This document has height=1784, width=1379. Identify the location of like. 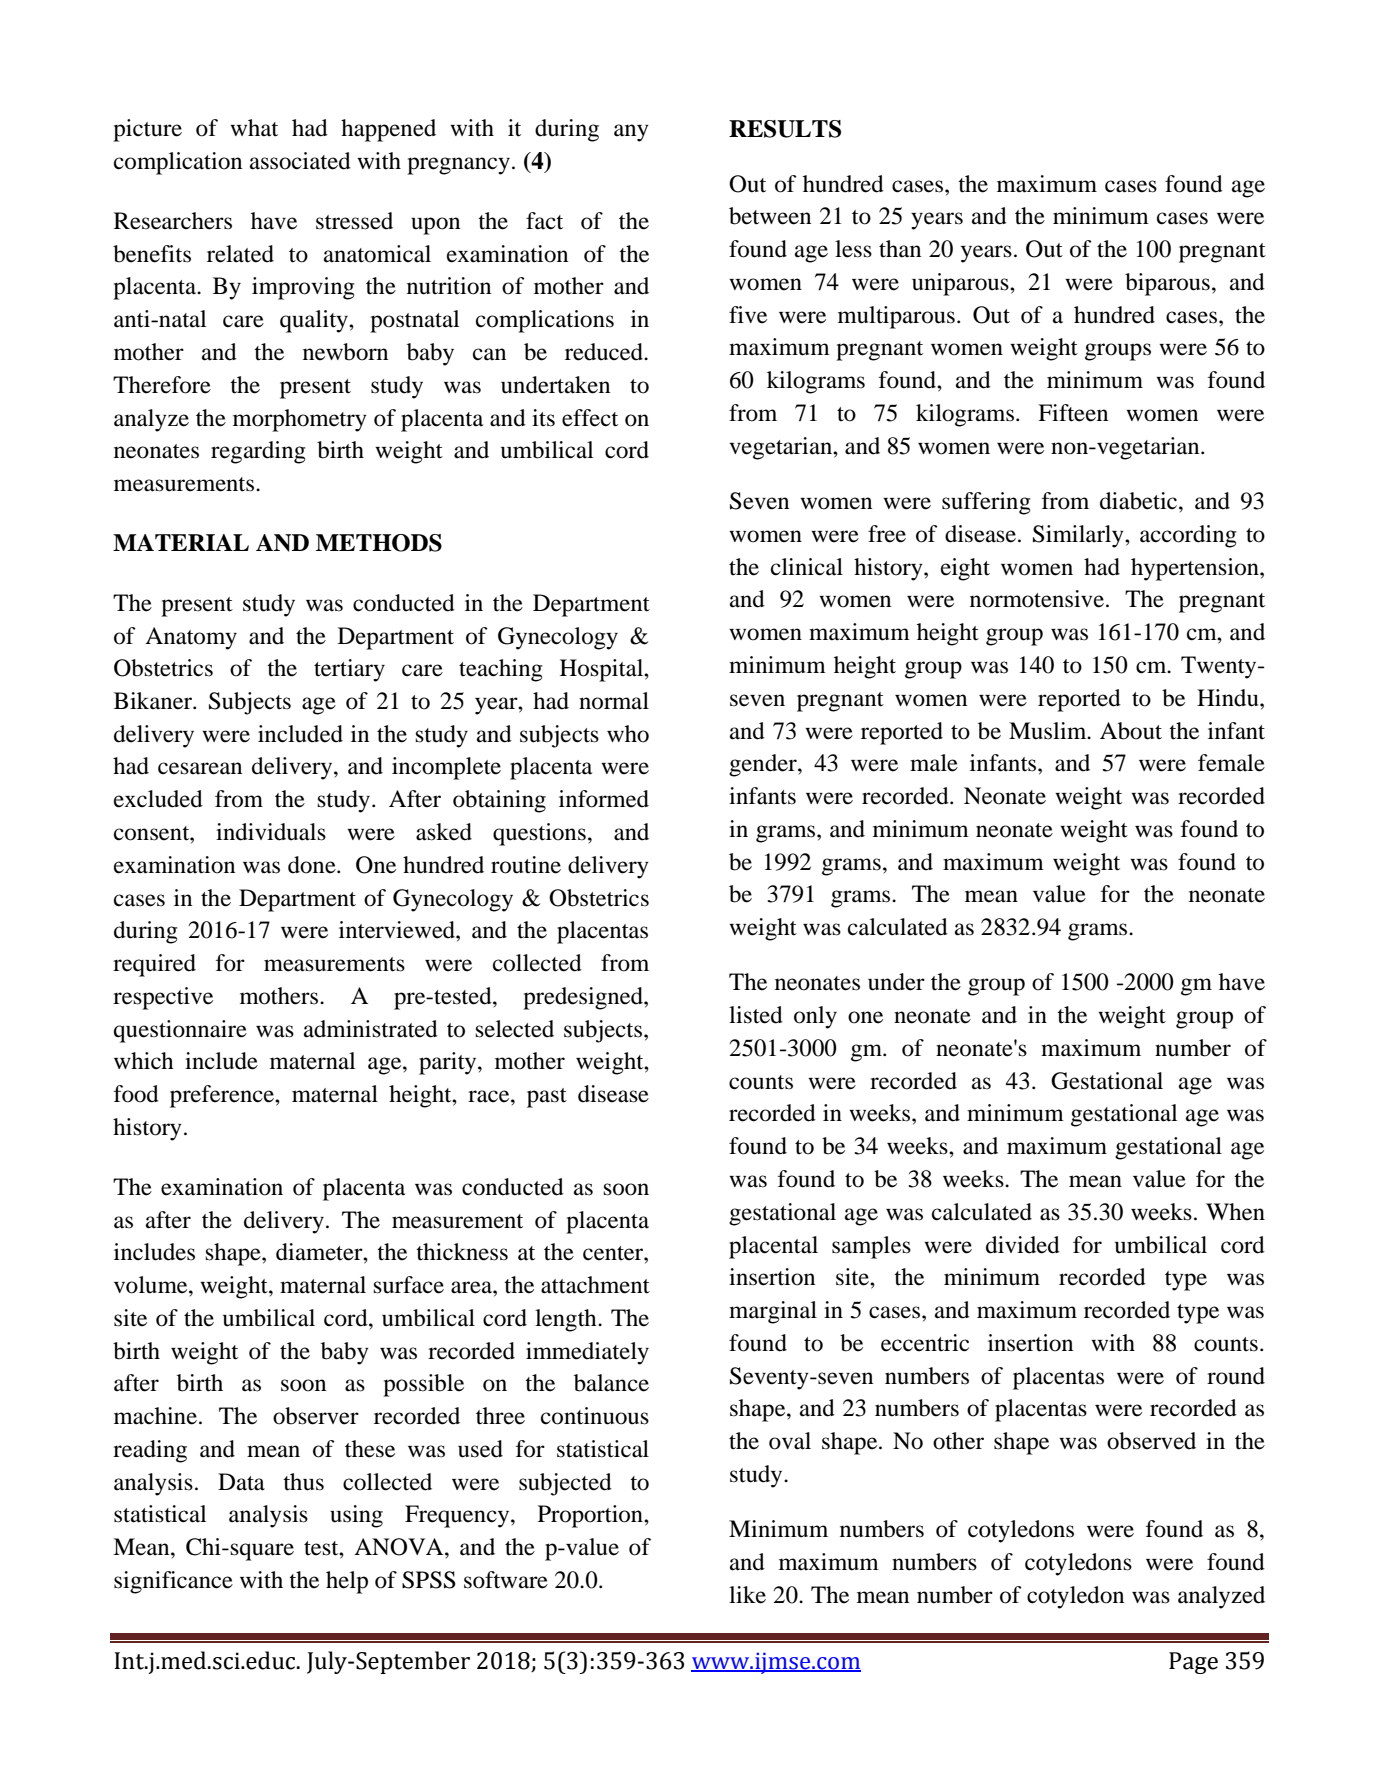
(747, 1595).
